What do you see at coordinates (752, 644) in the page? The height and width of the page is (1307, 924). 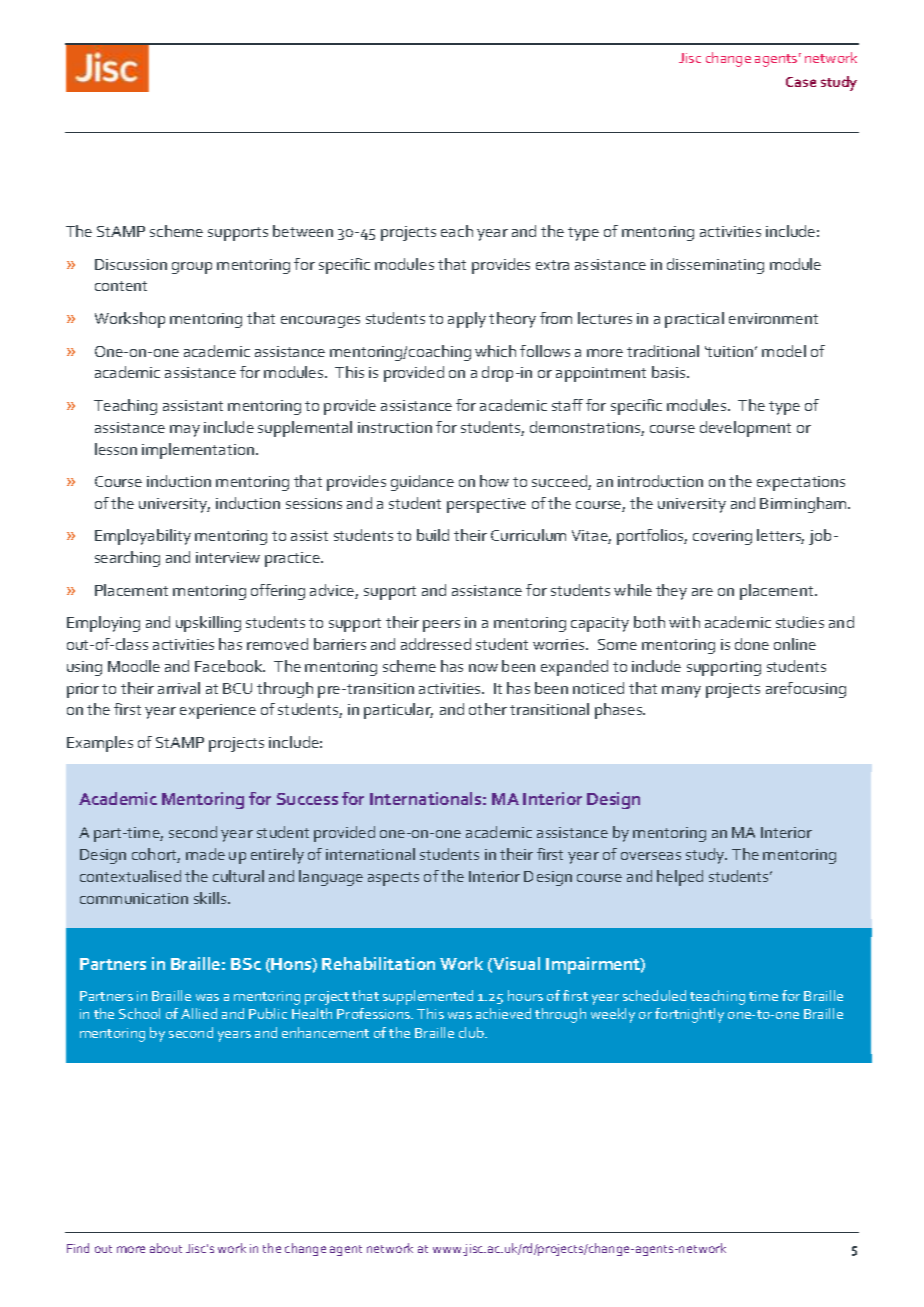 I see `done` at bounding box center [752, 644].
